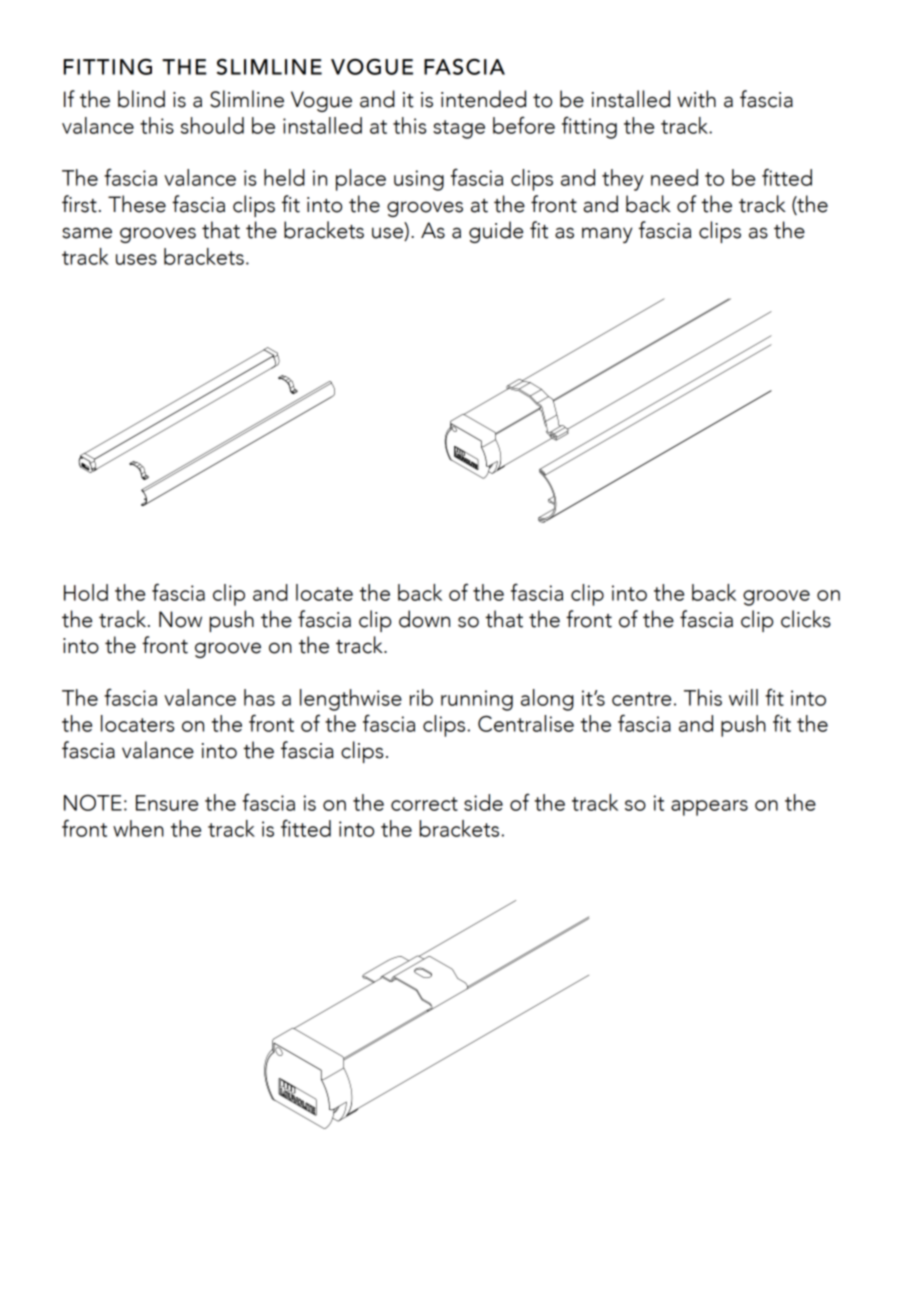 The image size is (916, 1300). What do you see at coordinates (607, 235) in the screenshot?
I see `many` at bounding box center [607, 235].
